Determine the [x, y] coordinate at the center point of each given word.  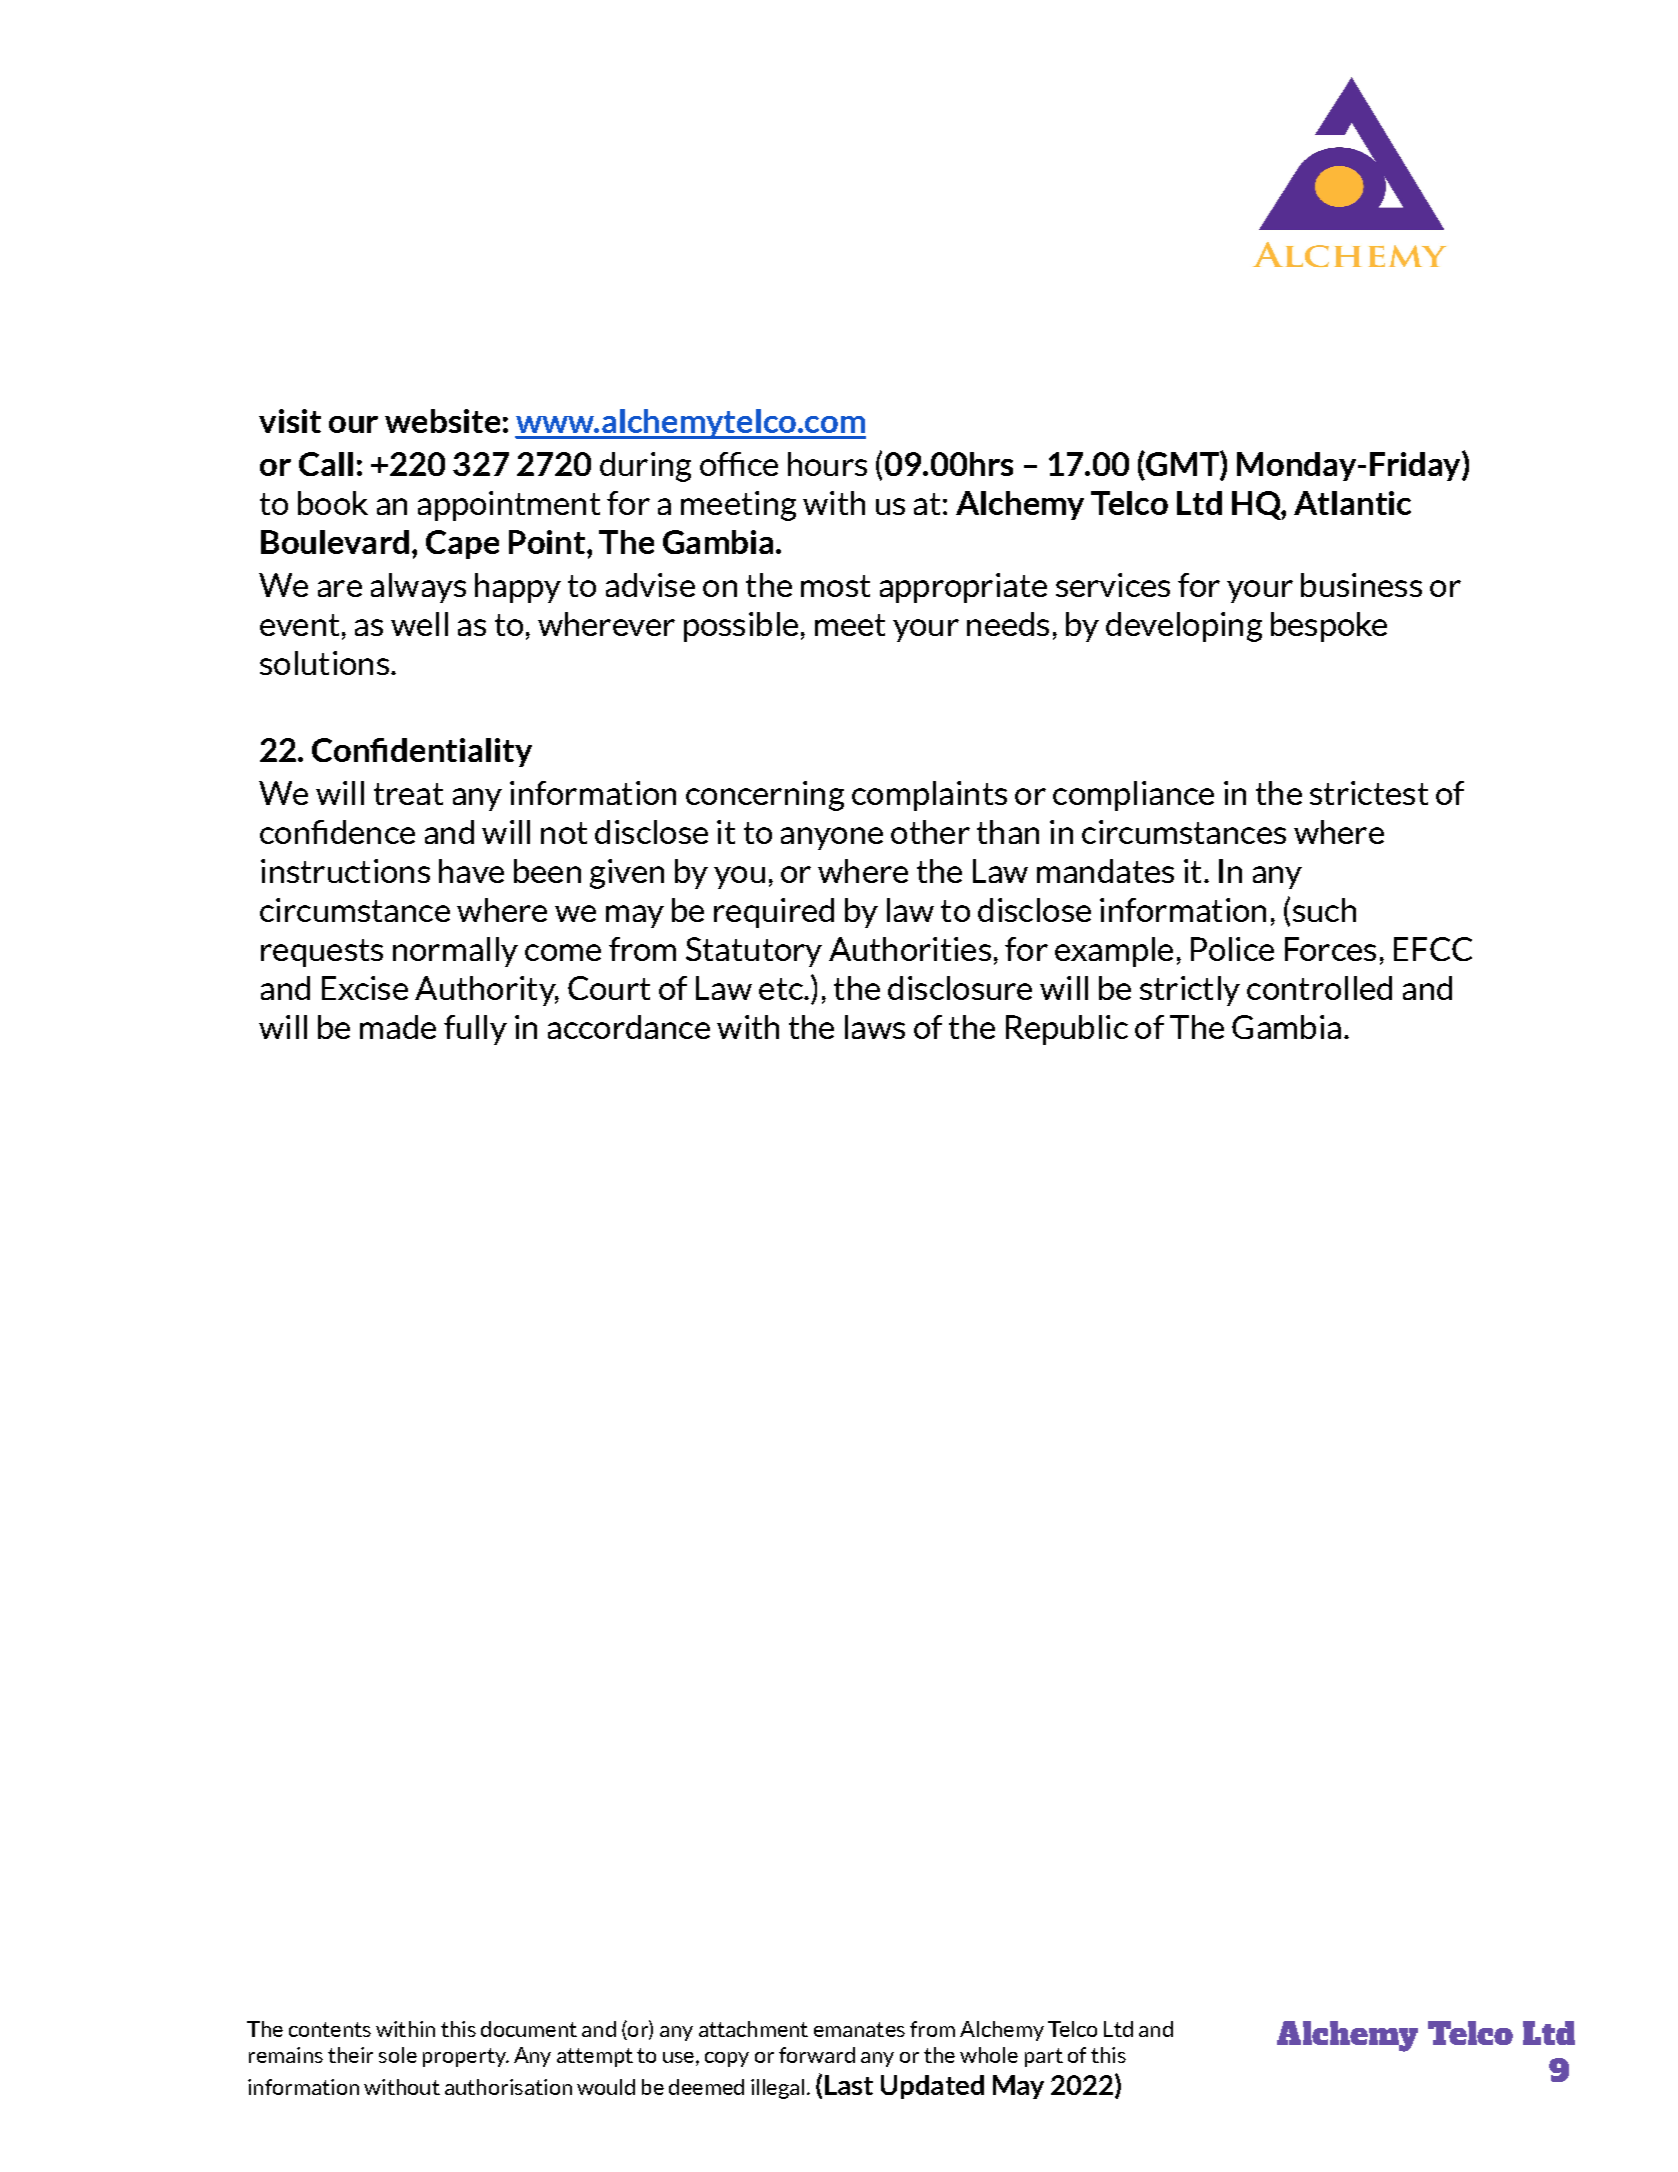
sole [398, 2055]
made [398, 1027]
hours [827, 464]
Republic [1067, 1030]
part [1044, 2057]
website [442, 421]
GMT [1182, 465]
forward [817, 2055]
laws [875, 1027]
